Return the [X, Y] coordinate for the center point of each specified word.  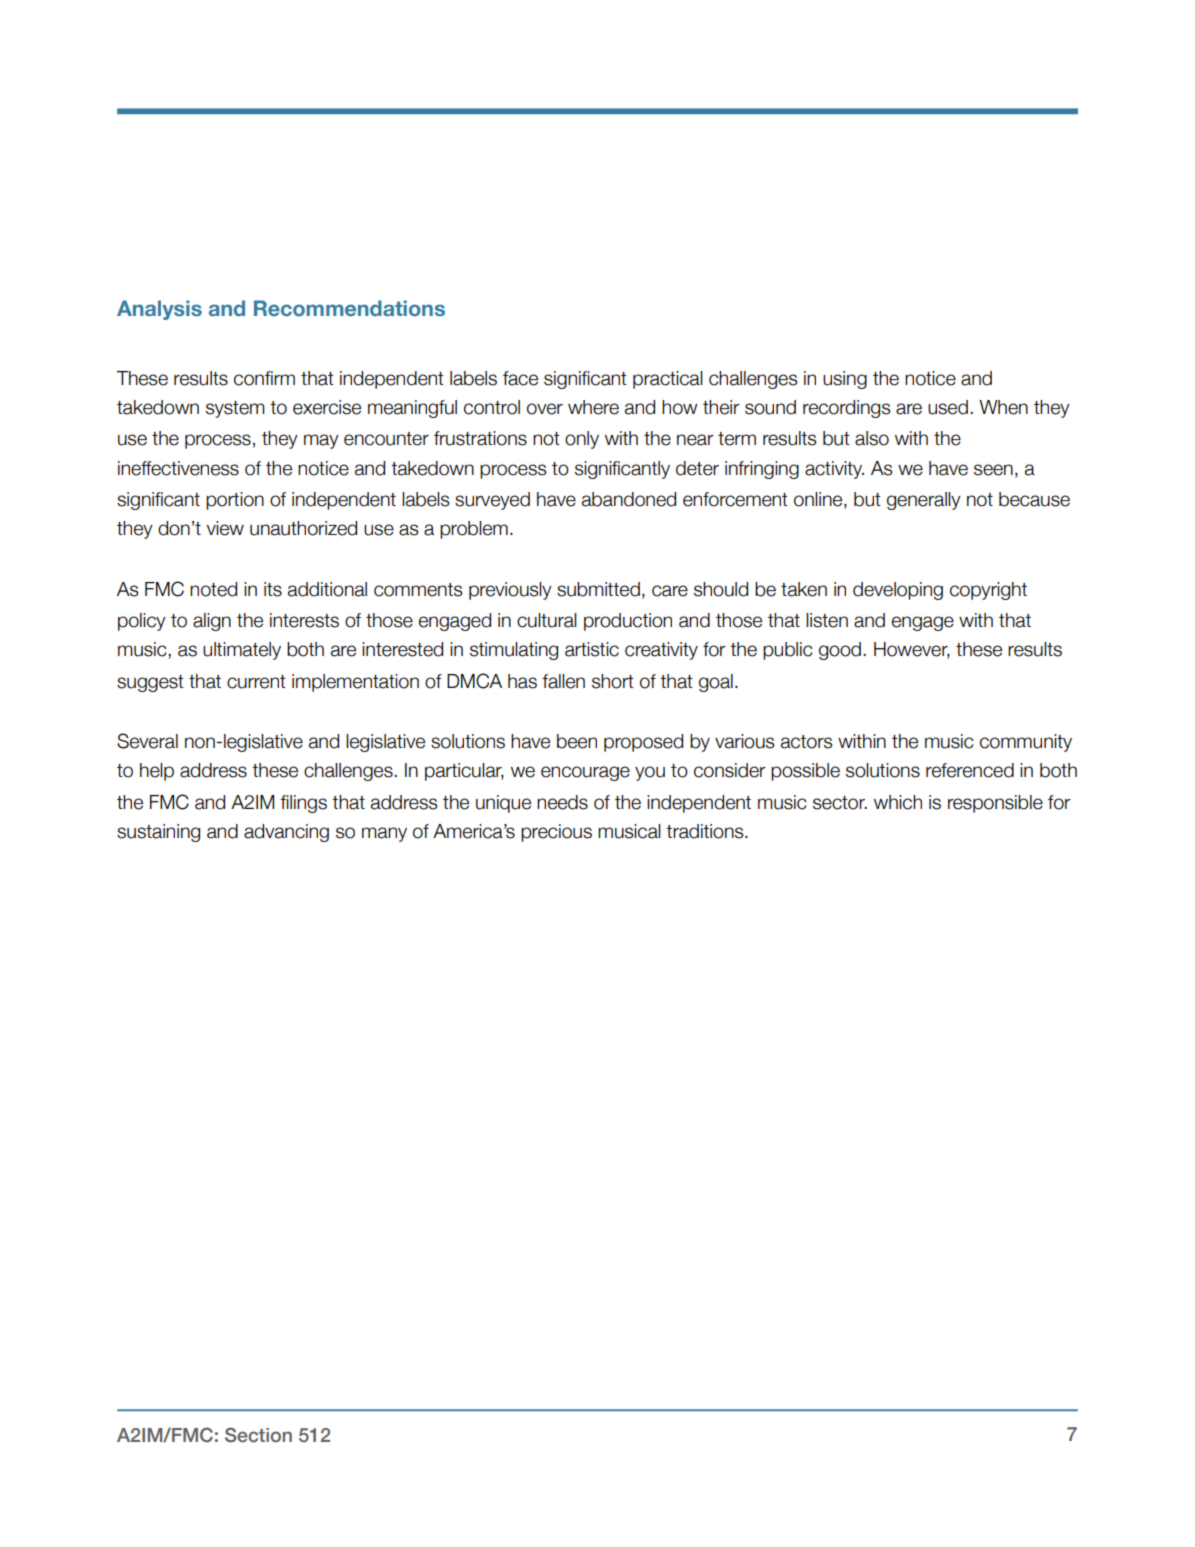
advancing [286, 833]
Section [258, 1435]
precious [556, 833]
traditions [706, 831]
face [520, 378]
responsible [995, 804]
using [845, 380]
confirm [264, 378]
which [898, 802]
